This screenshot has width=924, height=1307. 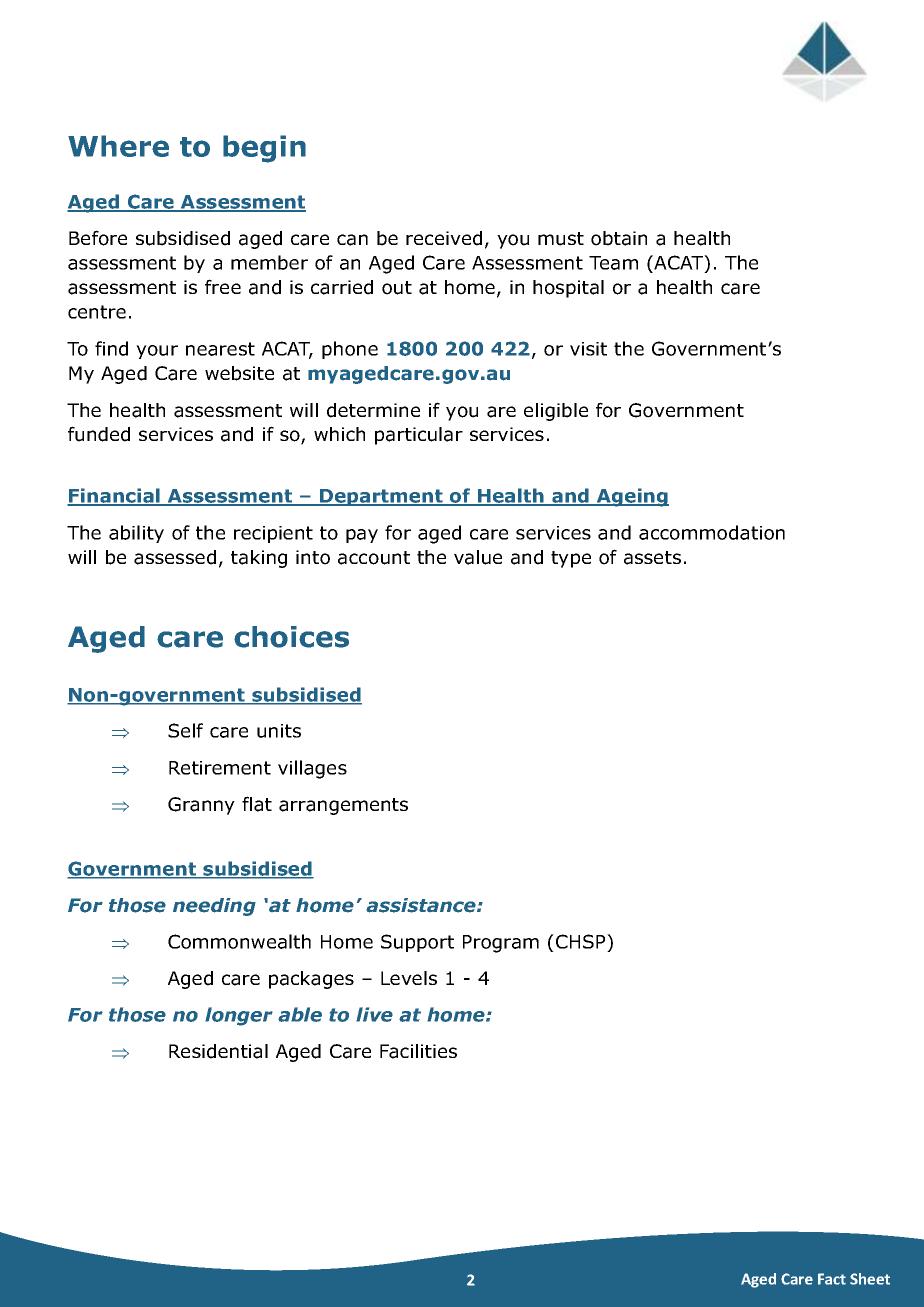 What do you see at coordinates (444, 238) in the screenshot?
I see `received` at bounding box center [444, 238].
